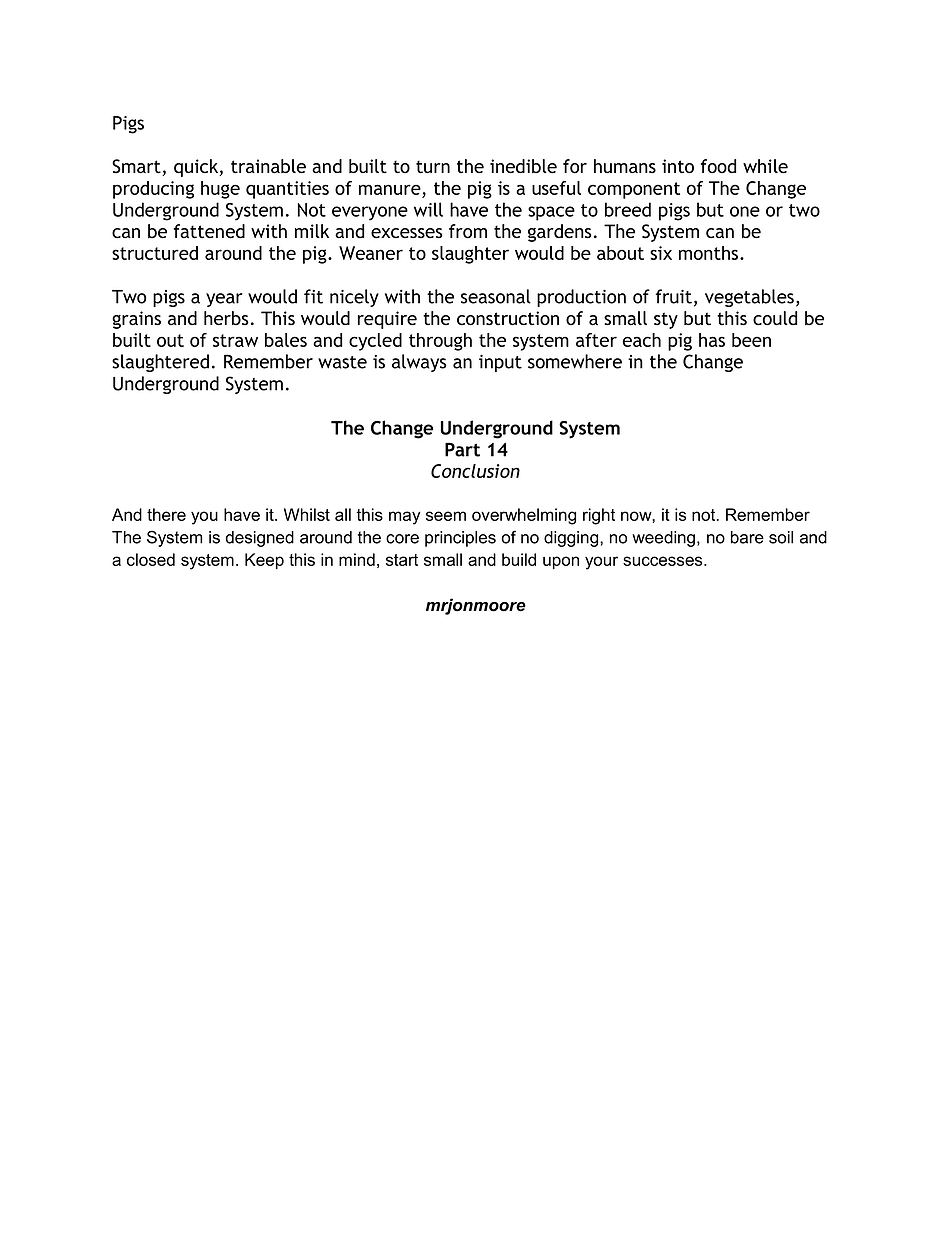 Image resolution: width=952 pixels, height=1233 pixels. What do you see at coordinates (419, 363) in the screenshot?
I see `always` at bounding box center [419, 363].
